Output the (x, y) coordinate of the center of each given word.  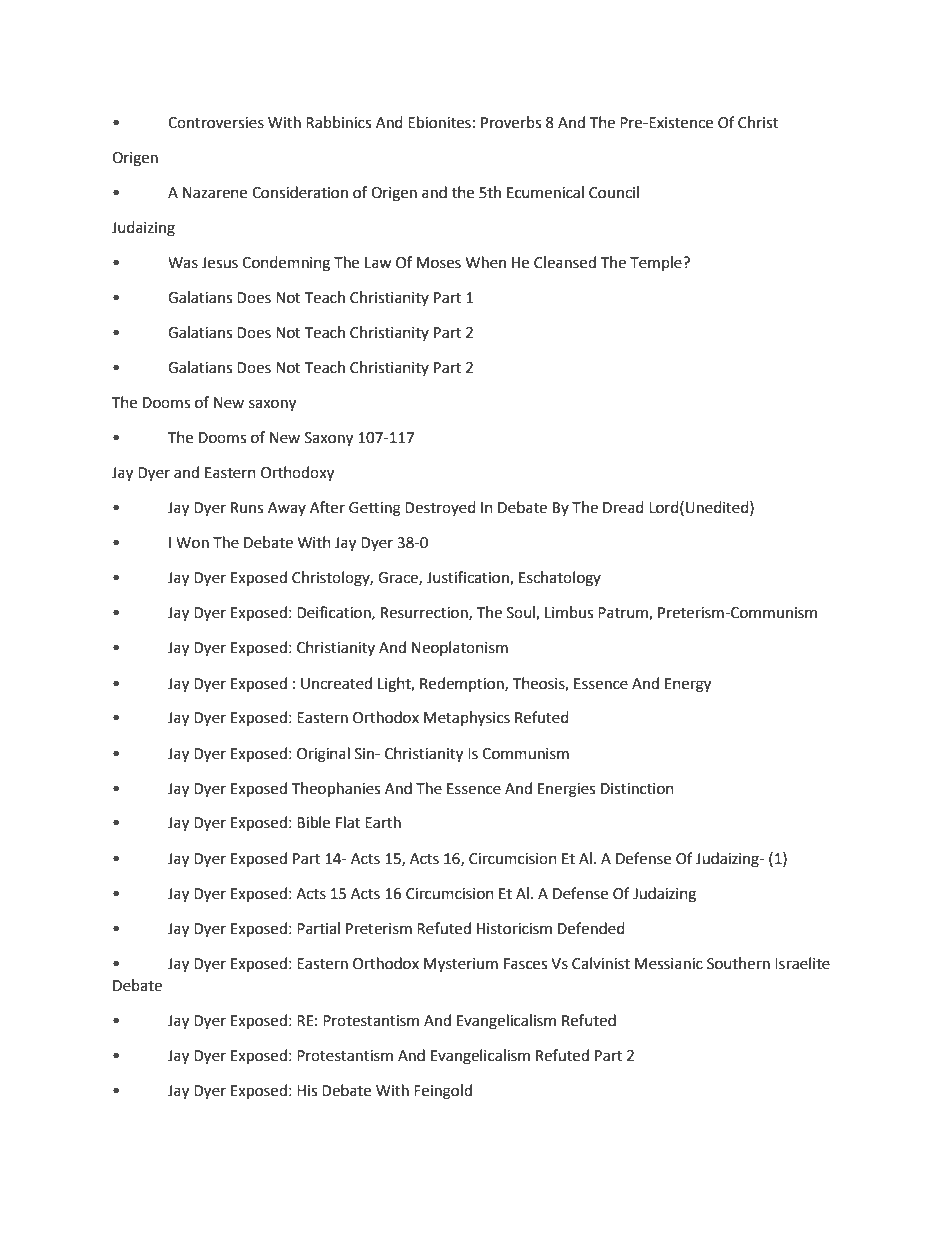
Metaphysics (467, 719)
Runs (247, 508)
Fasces (525, 964)
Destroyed (440, 508)
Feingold (443, 1092)
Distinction (637, 789)
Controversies (216, 123)
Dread (623, 507)
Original (323, 755)
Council (614, 192)
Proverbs (511, 122)
